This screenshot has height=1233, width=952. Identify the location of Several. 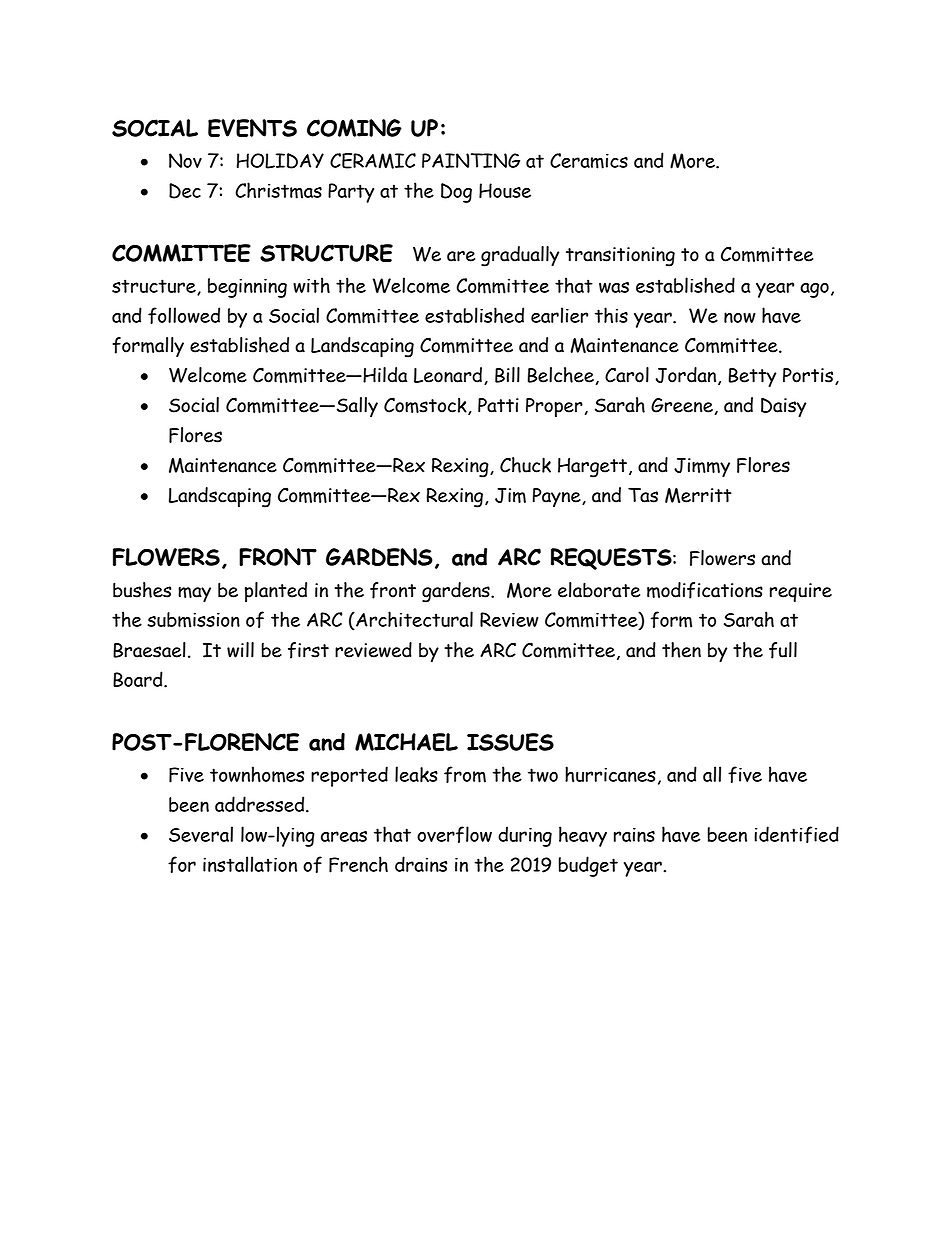
(201, 834).
